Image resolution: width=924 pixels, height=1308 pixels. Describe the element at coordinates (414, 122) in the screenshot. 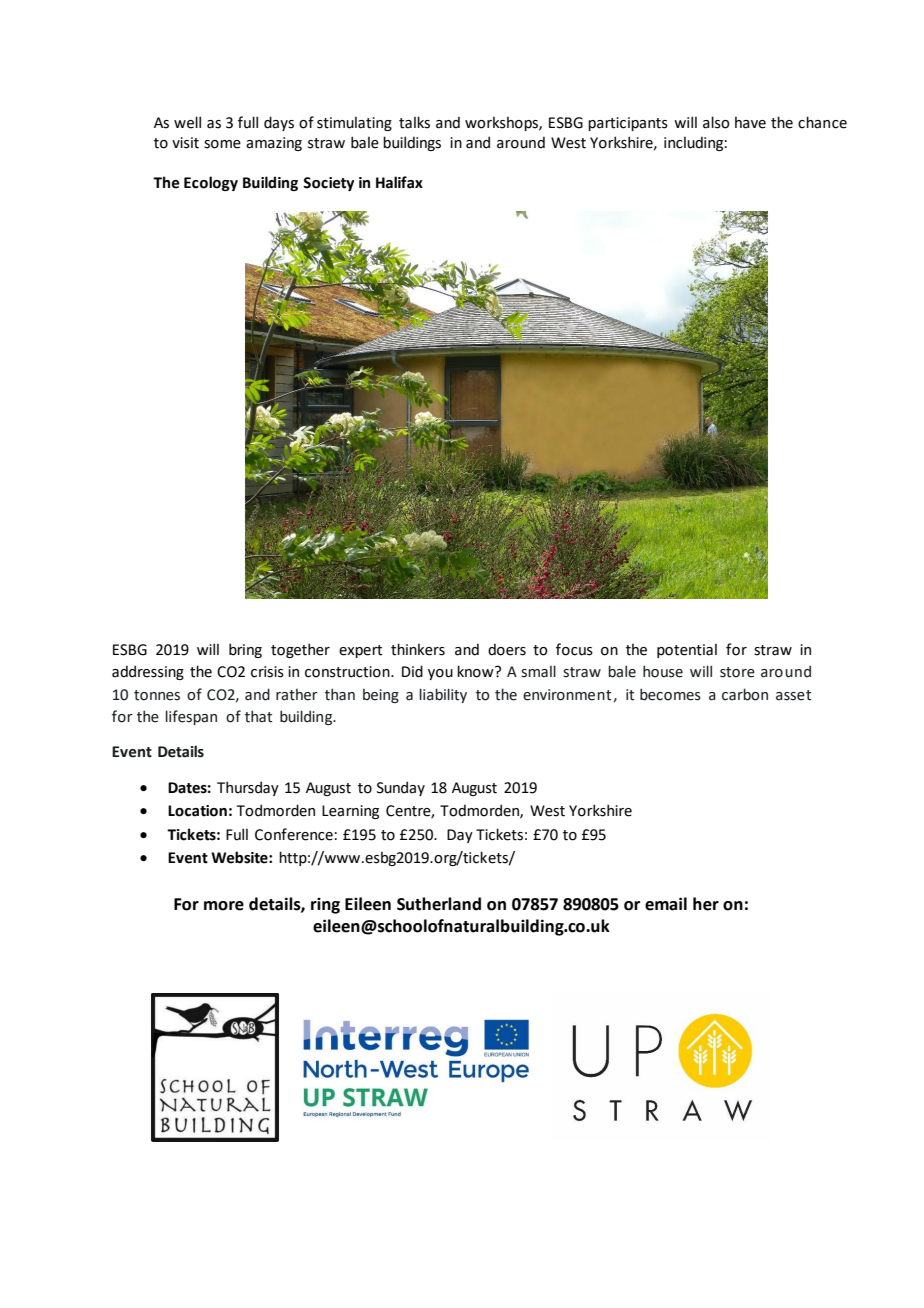

I see `talks` at that location.
